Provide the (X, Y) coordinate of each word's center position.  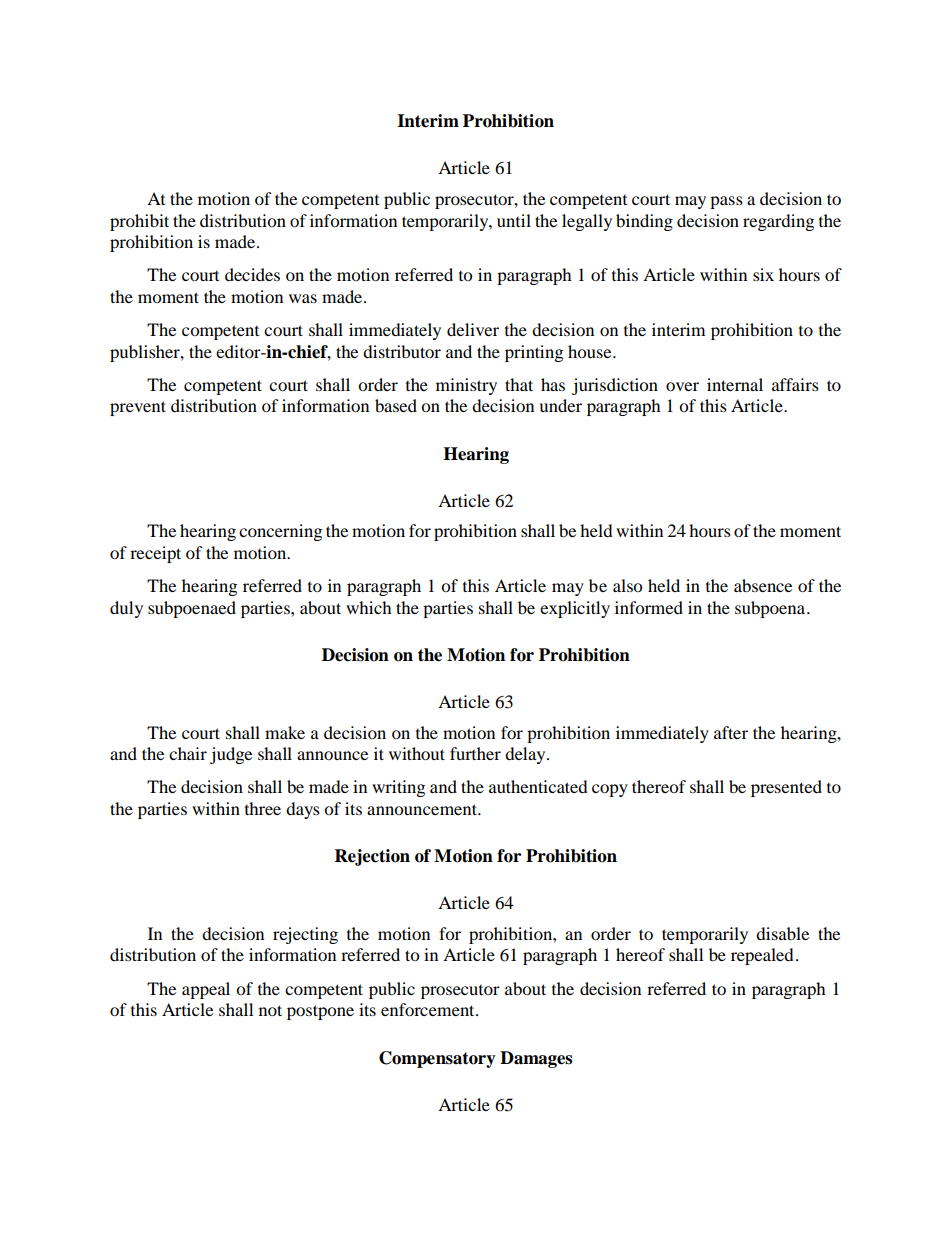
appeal (206, 990)
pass (726, 202)
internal (735, 384)
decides (252, 274)
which (369, 607)
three (263, 808)
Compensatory (437, 1059)
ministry (466, 386)
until (514, 220)
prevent (138, 408)
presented (786, 788)
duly (126, 609)
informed (649, 607)
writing (398, 788)
